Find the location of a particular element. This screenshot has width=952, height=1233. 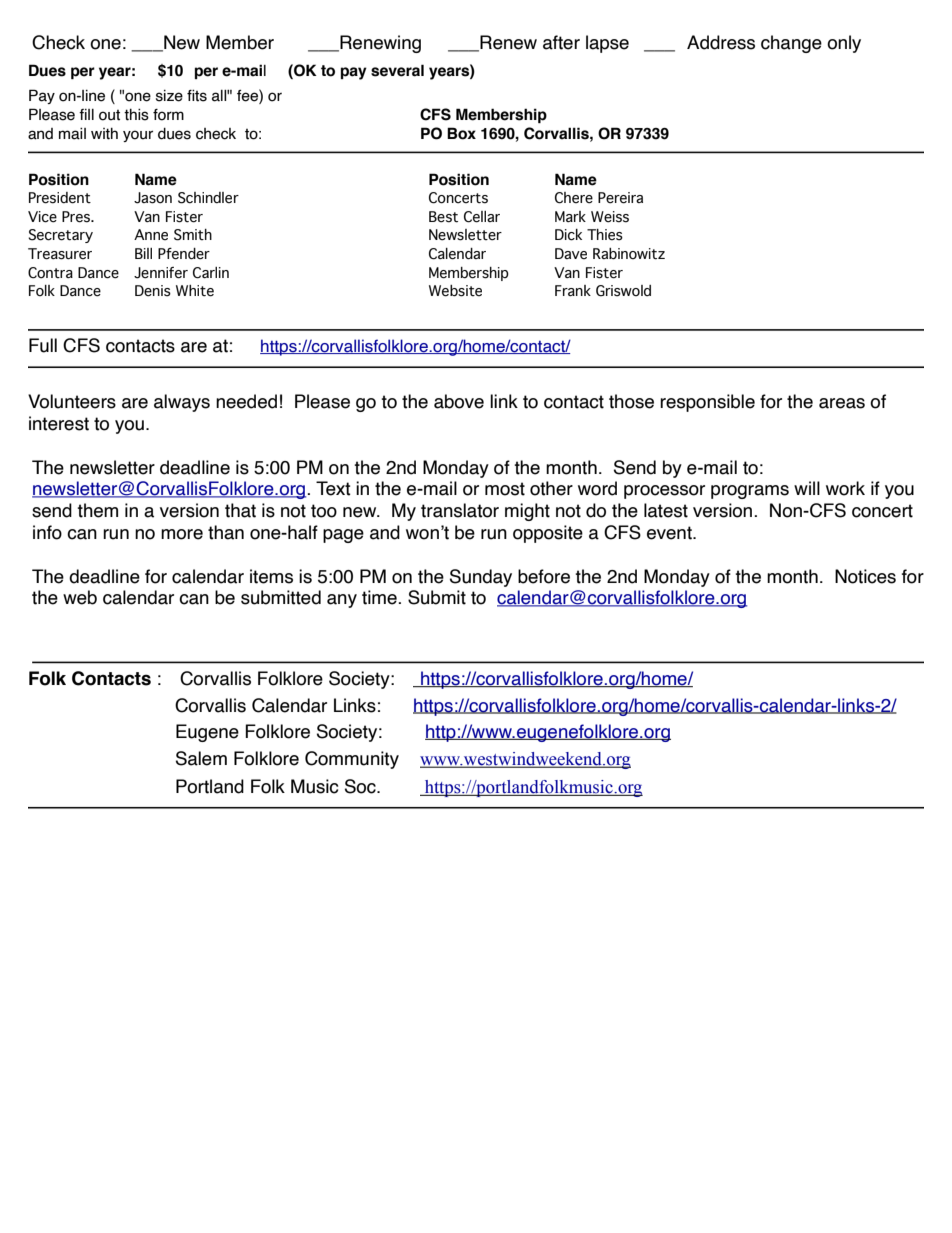

Anne is located at coordinates (151, 235).
